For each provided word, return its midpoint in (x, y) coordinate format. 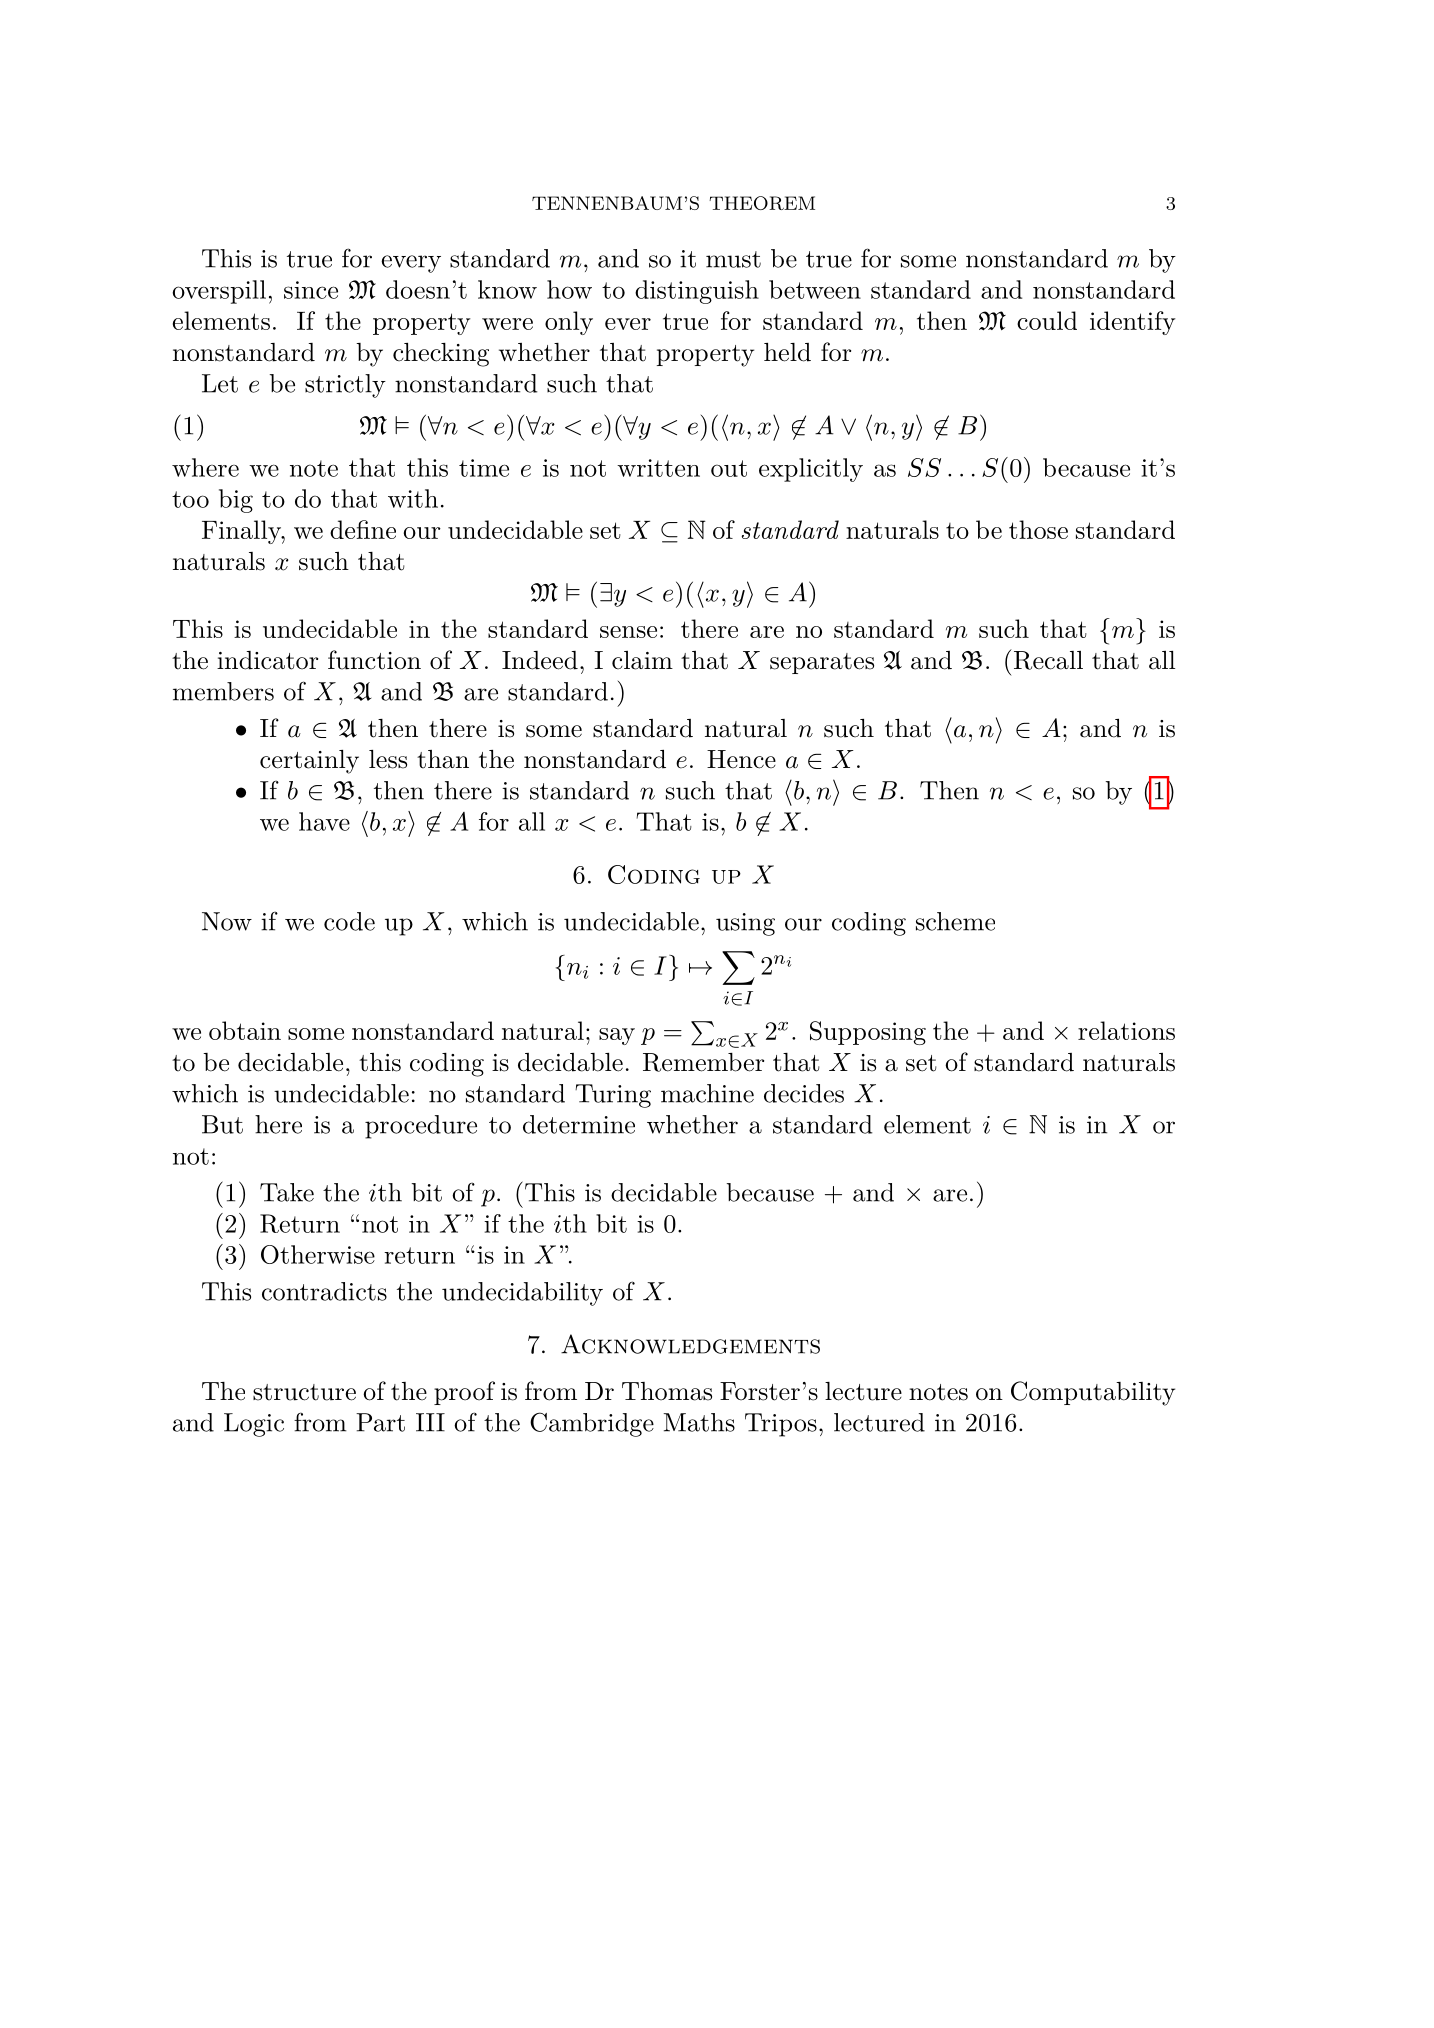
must (733, 259)
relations (1126, 1030)
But (222, 1124)
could (1047, 320)
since (311, 290)
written (658, 468)
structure (304, 1392)
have (324, 821)
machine (707, 1093)
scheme (955, 921)
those (1038, 529)
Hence (741, 759)
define (363, 529)
